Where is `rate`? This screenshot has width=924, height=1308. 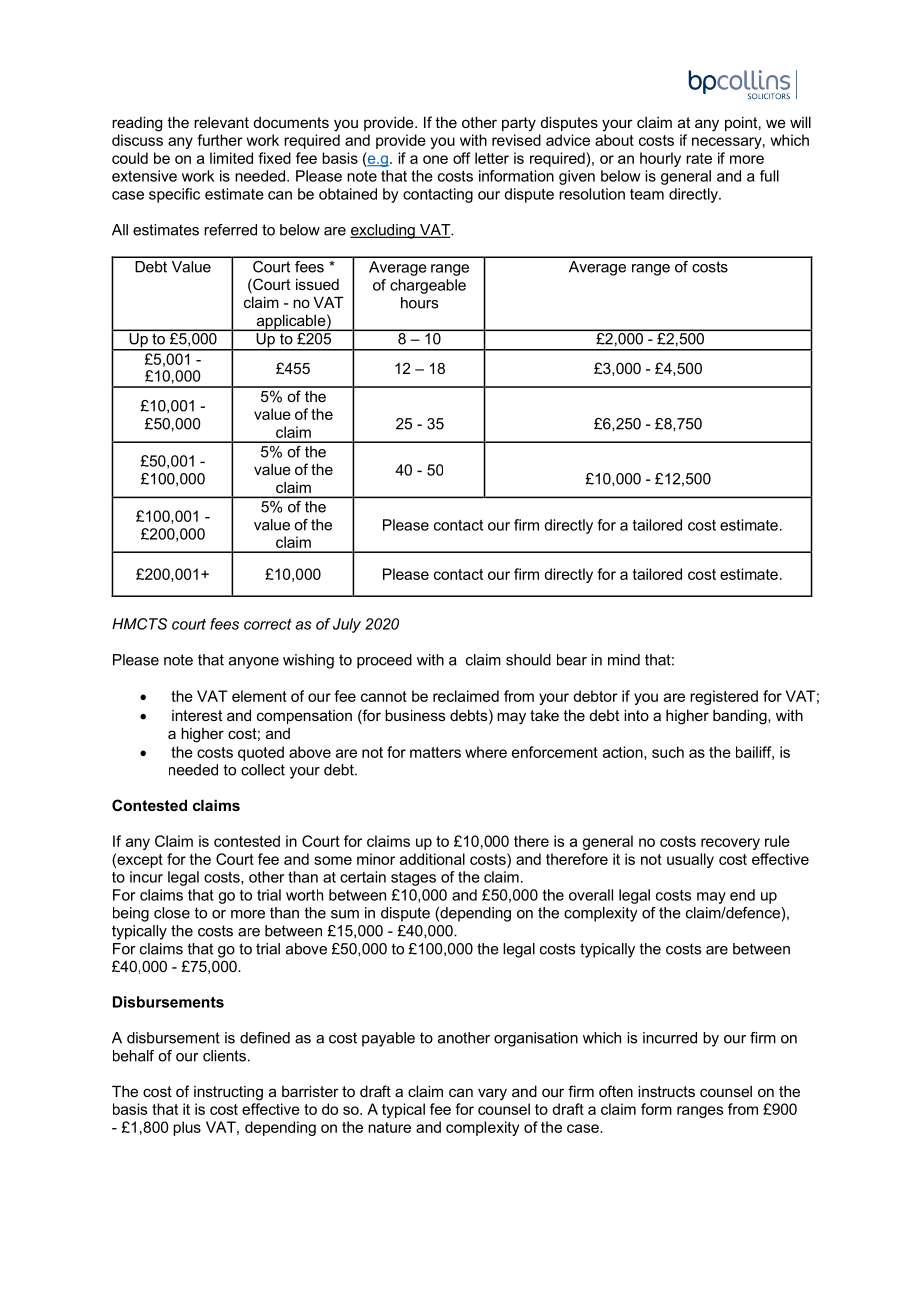 rate is located at coordinates (699, 158).
